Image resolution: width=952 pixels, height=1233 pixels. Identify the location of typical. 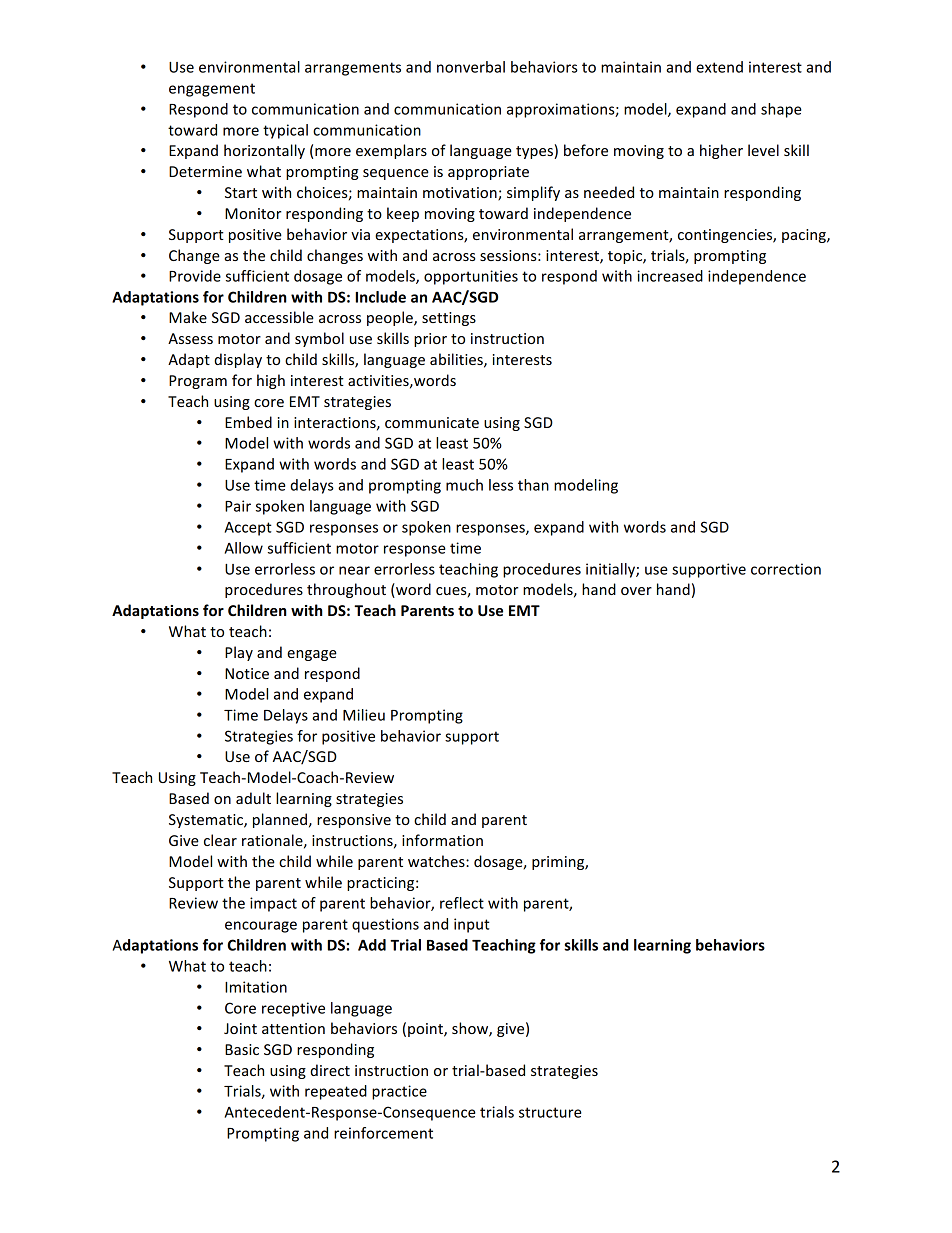
(285, 131).
